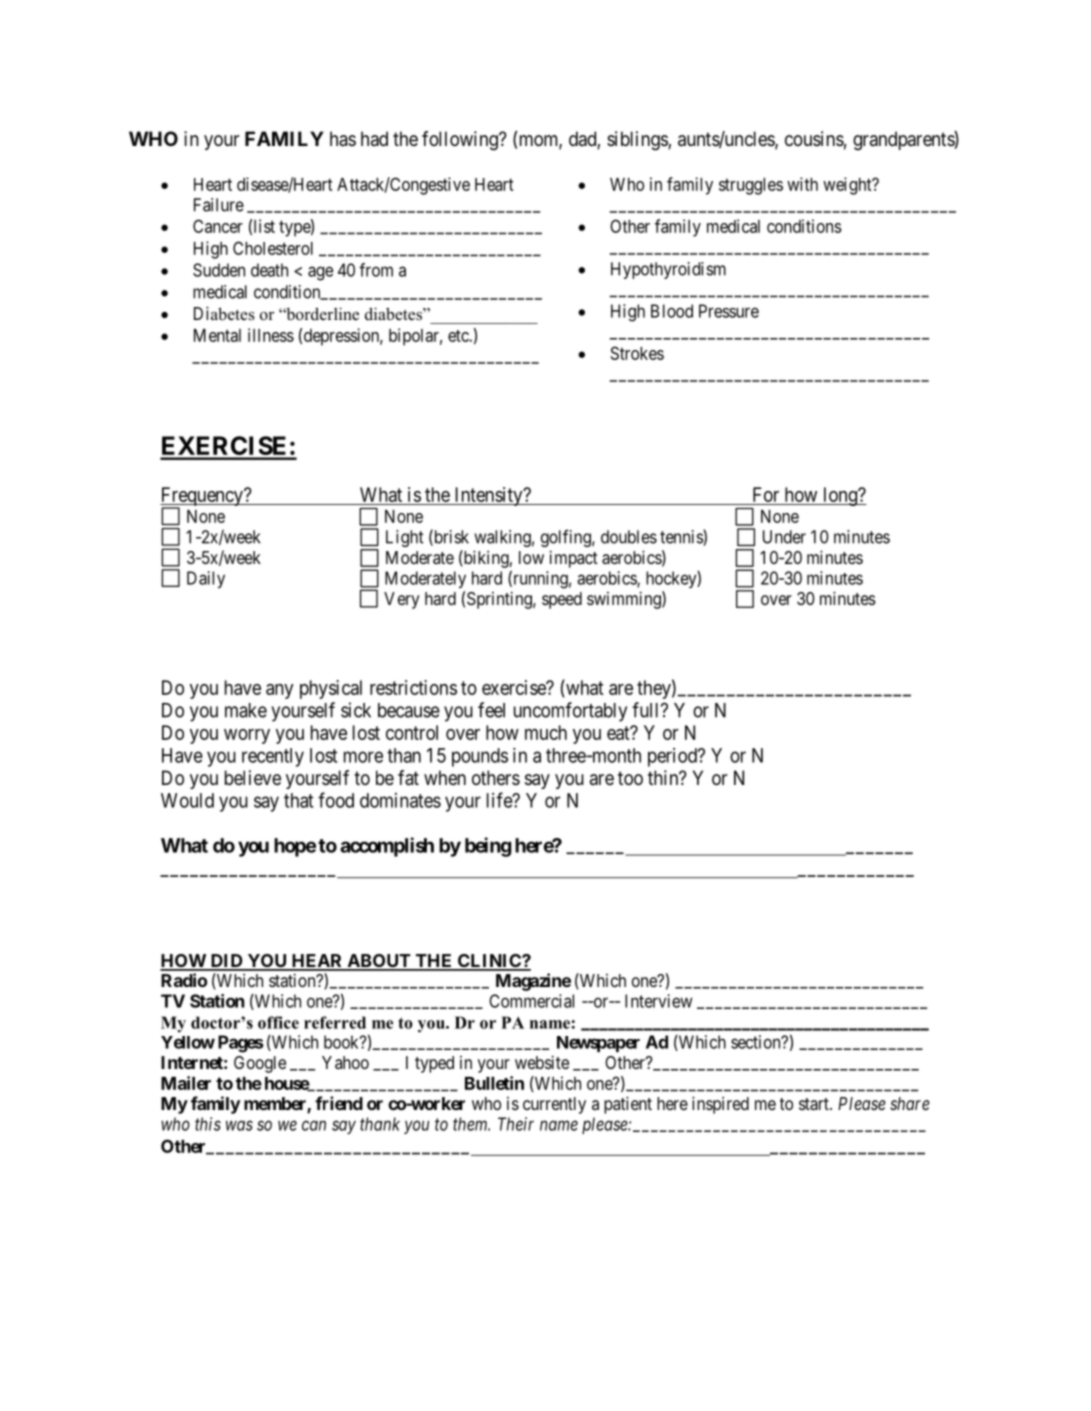  What do you see at coordinates (279, 691) in the screenshot?
I see `any` at bounding box center [279, 691].
